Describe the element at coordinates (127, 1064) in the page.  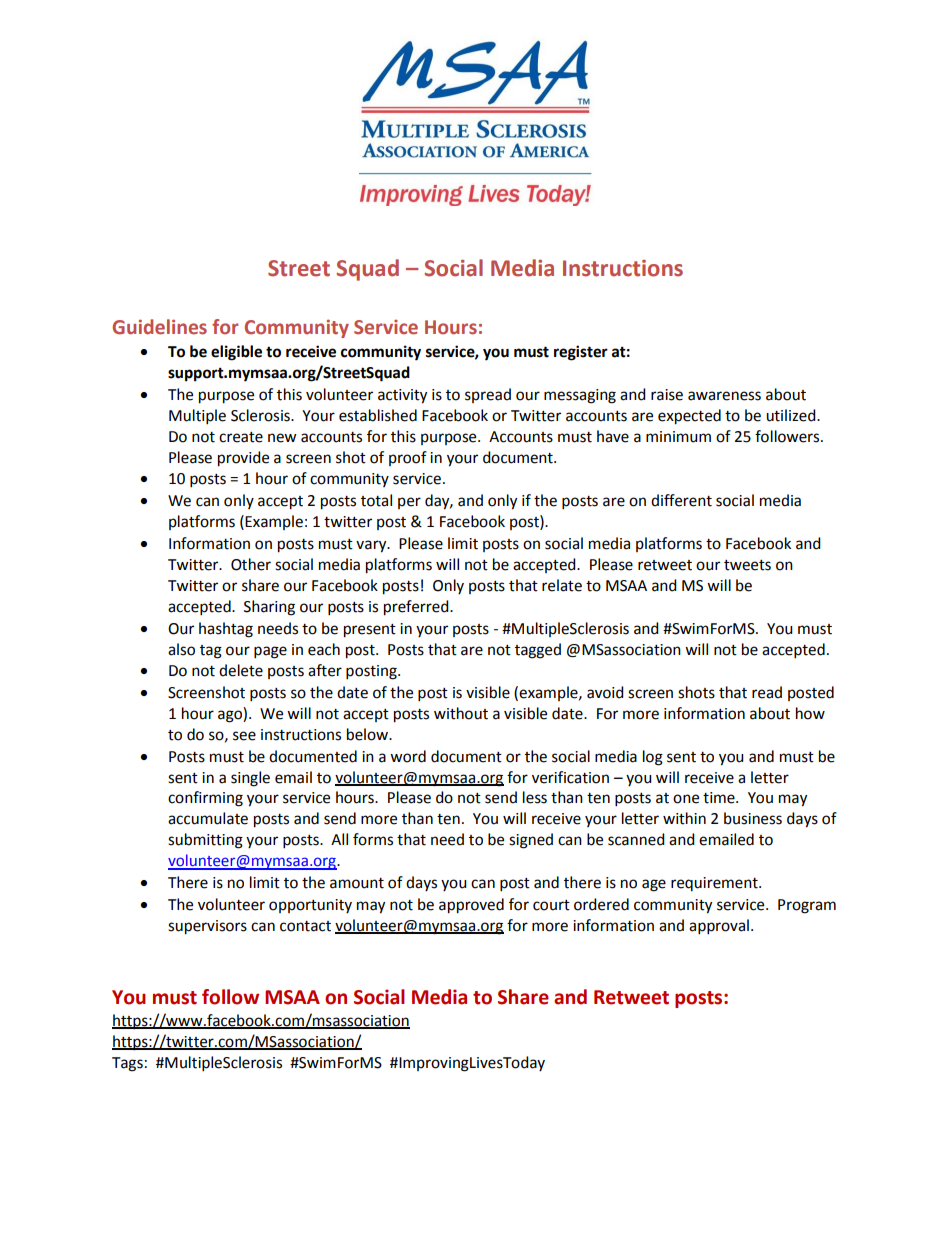
I see `Tags` at that location.
